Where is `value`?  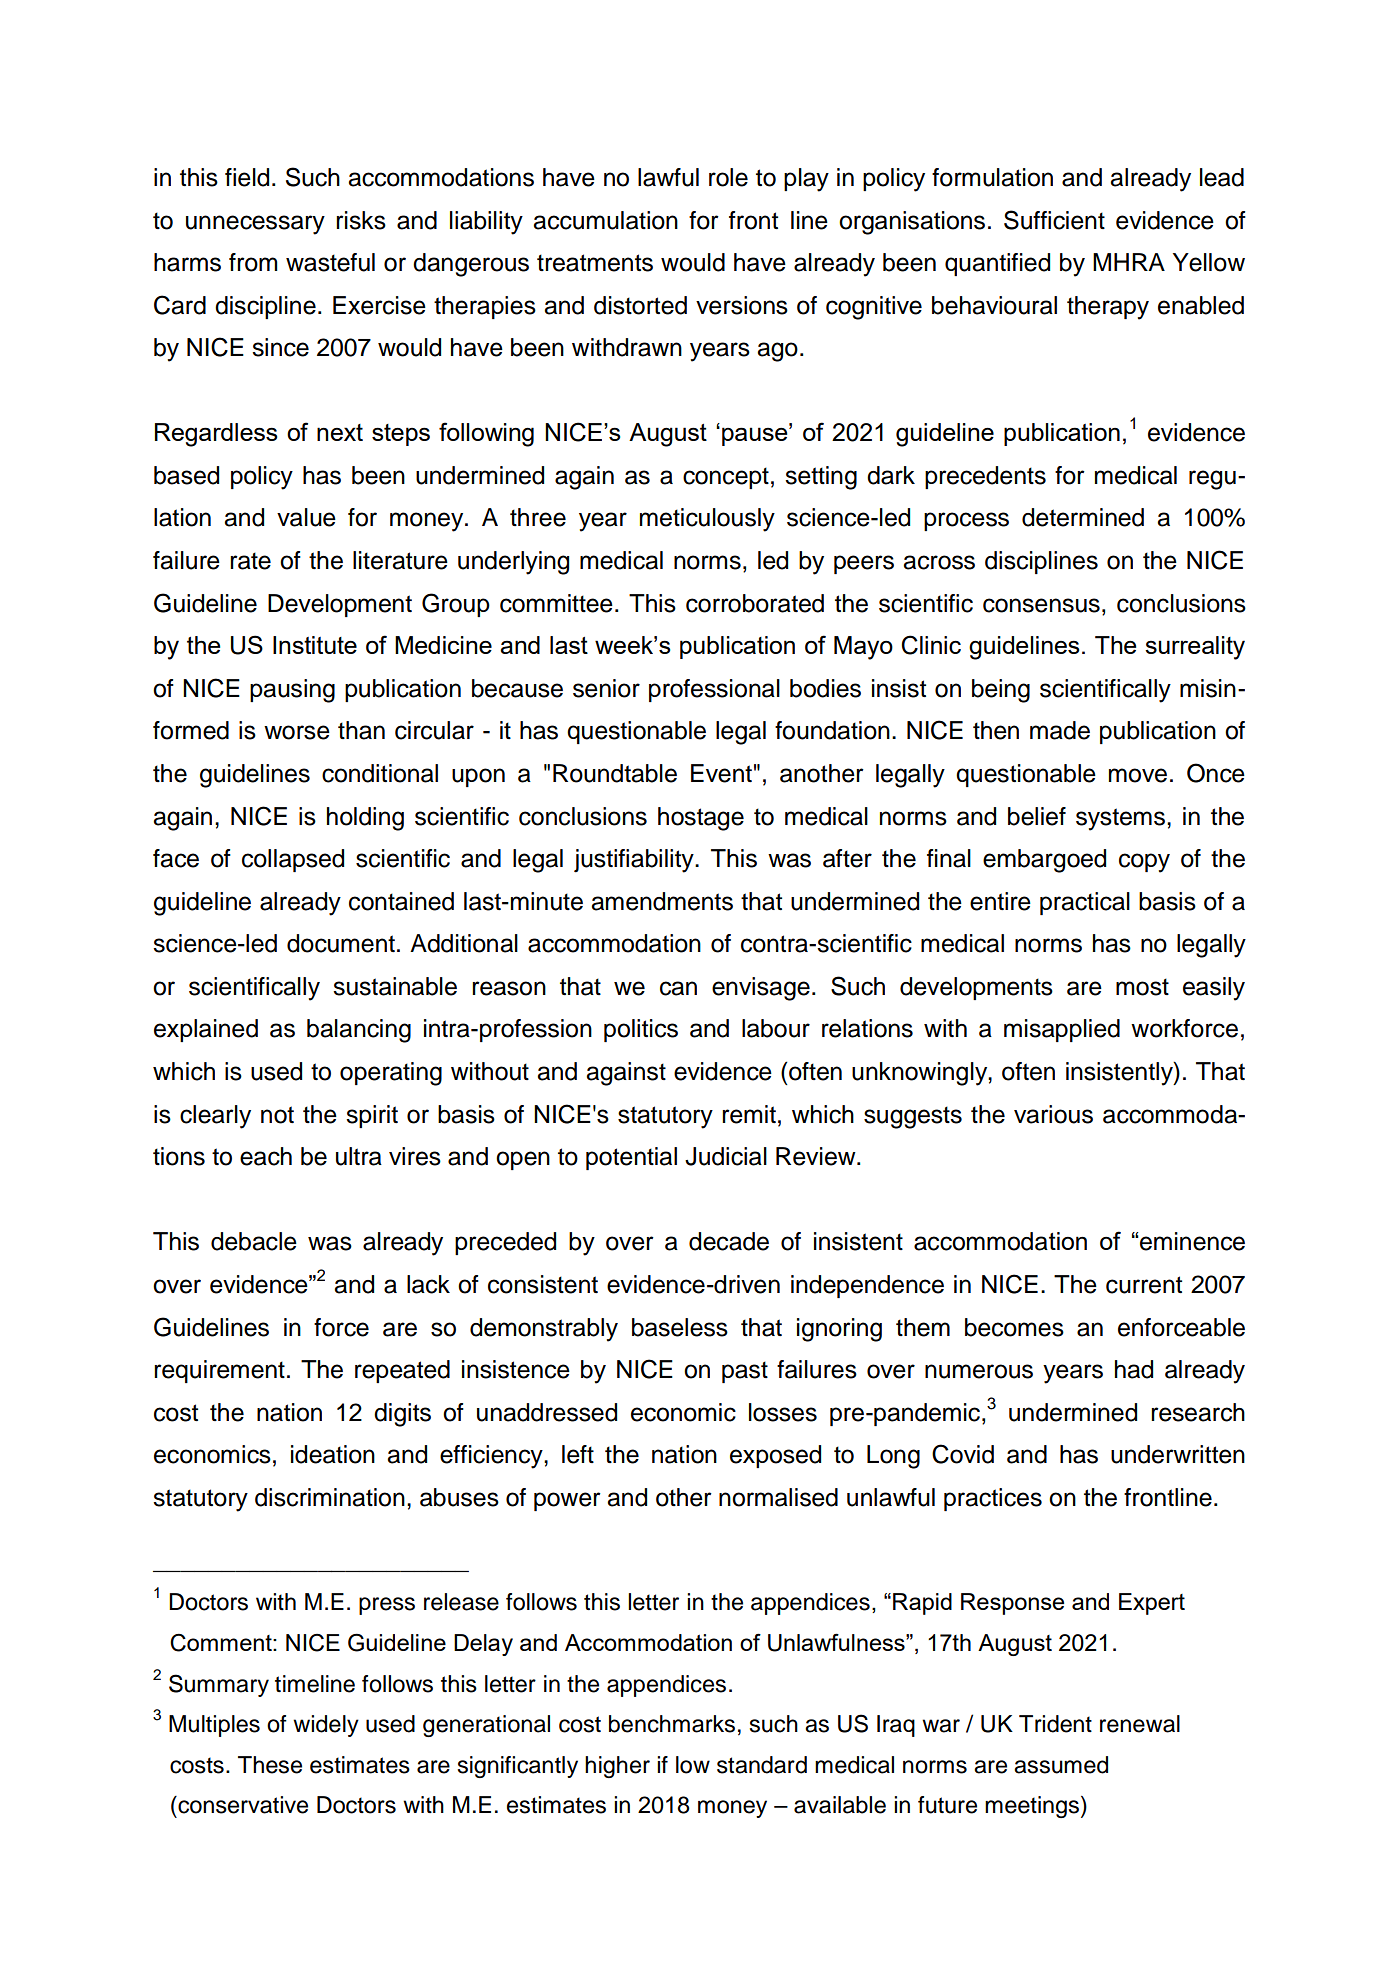 value is located at coordinates (306, 517).
